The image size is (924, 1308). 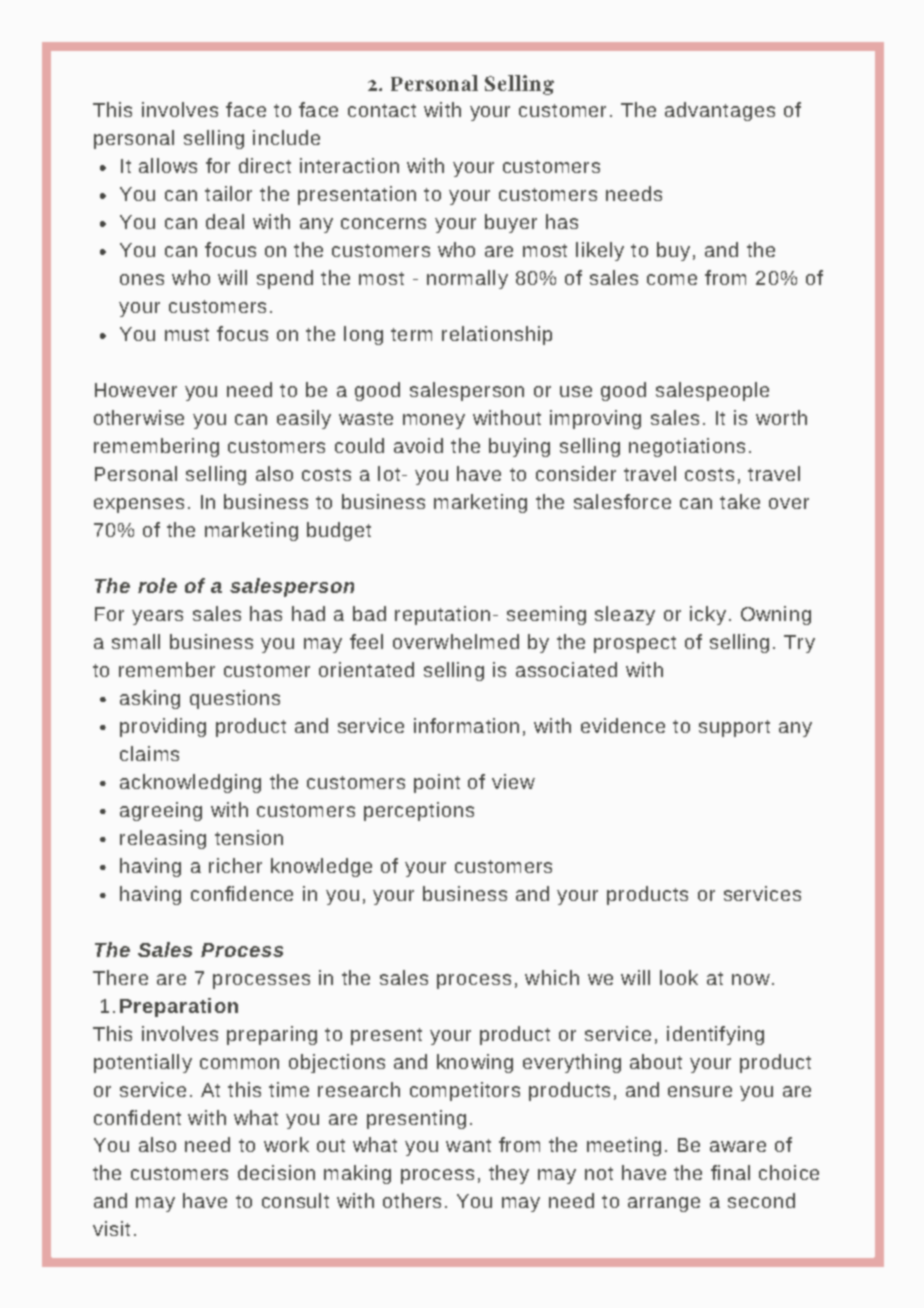 What do you see at coordinates (781, 417) in the page?
I see `worth` at bounding box center [781, 417].
